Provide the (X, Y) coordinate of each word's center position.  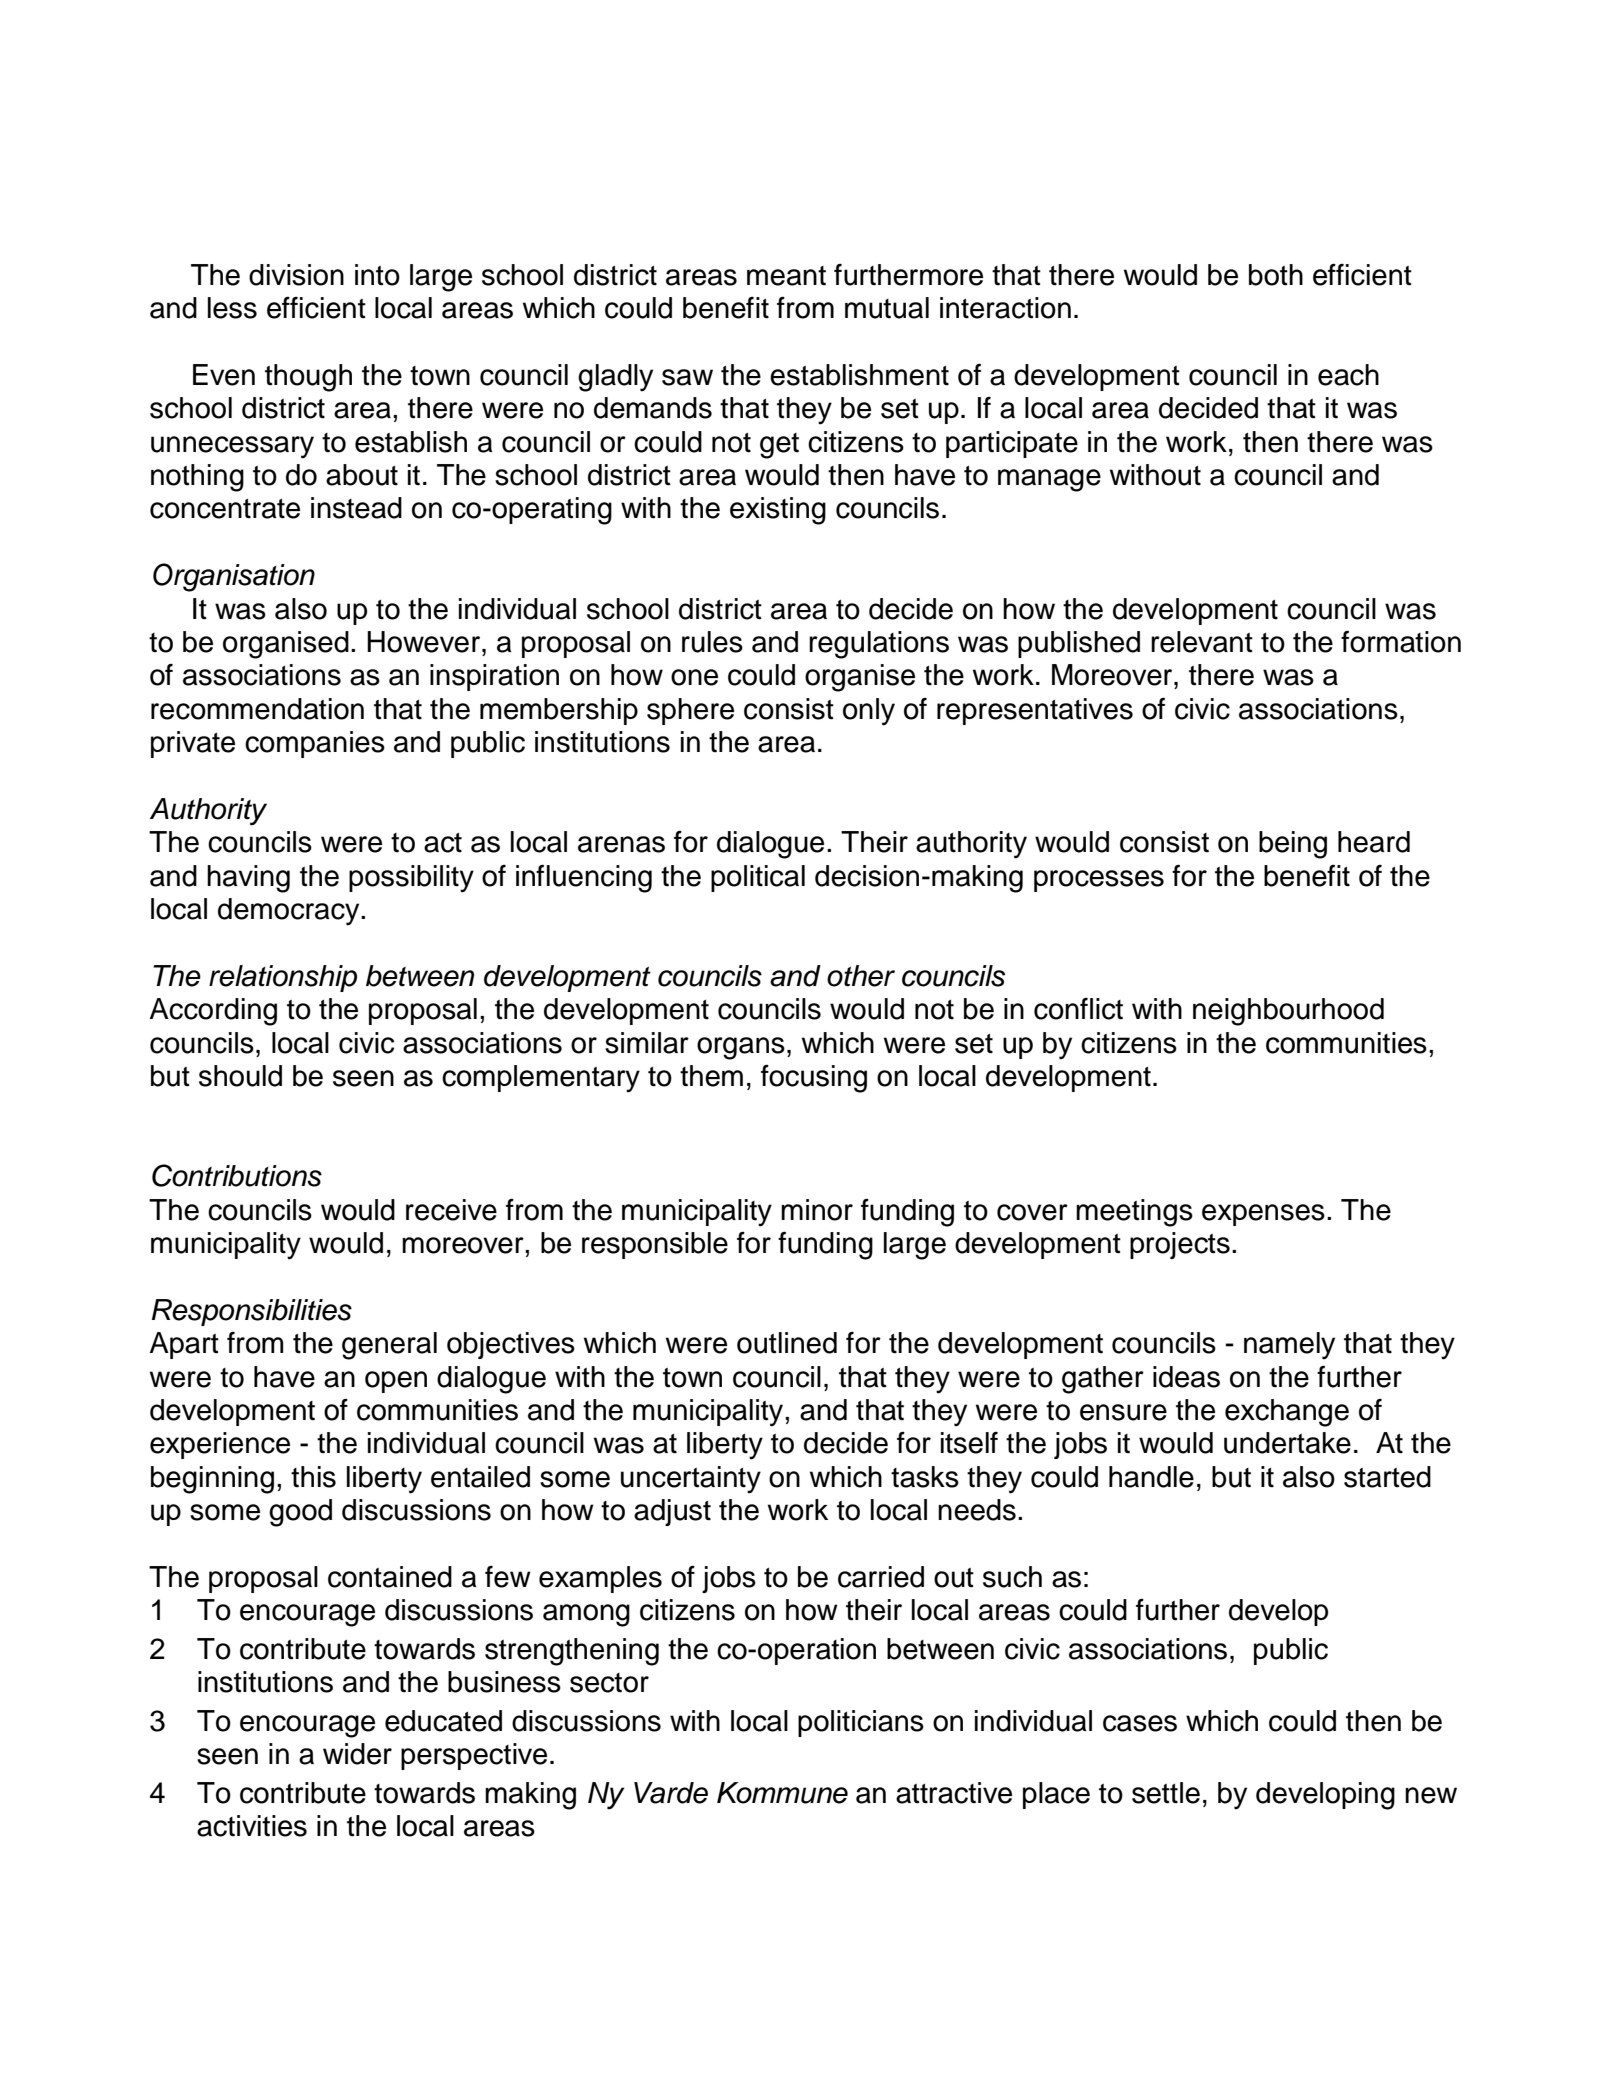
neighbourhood (1288, 1012)
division (296, 275)
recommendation (257, 709)
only (869, 712)
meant (786, 276)
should (240, 1076)
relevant (1202, 642)
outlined (787, 1343)
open (396, 1382)
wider (357, 1754)
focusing (814, 1079)
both (1276, 275)
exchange (1287, 1413)
